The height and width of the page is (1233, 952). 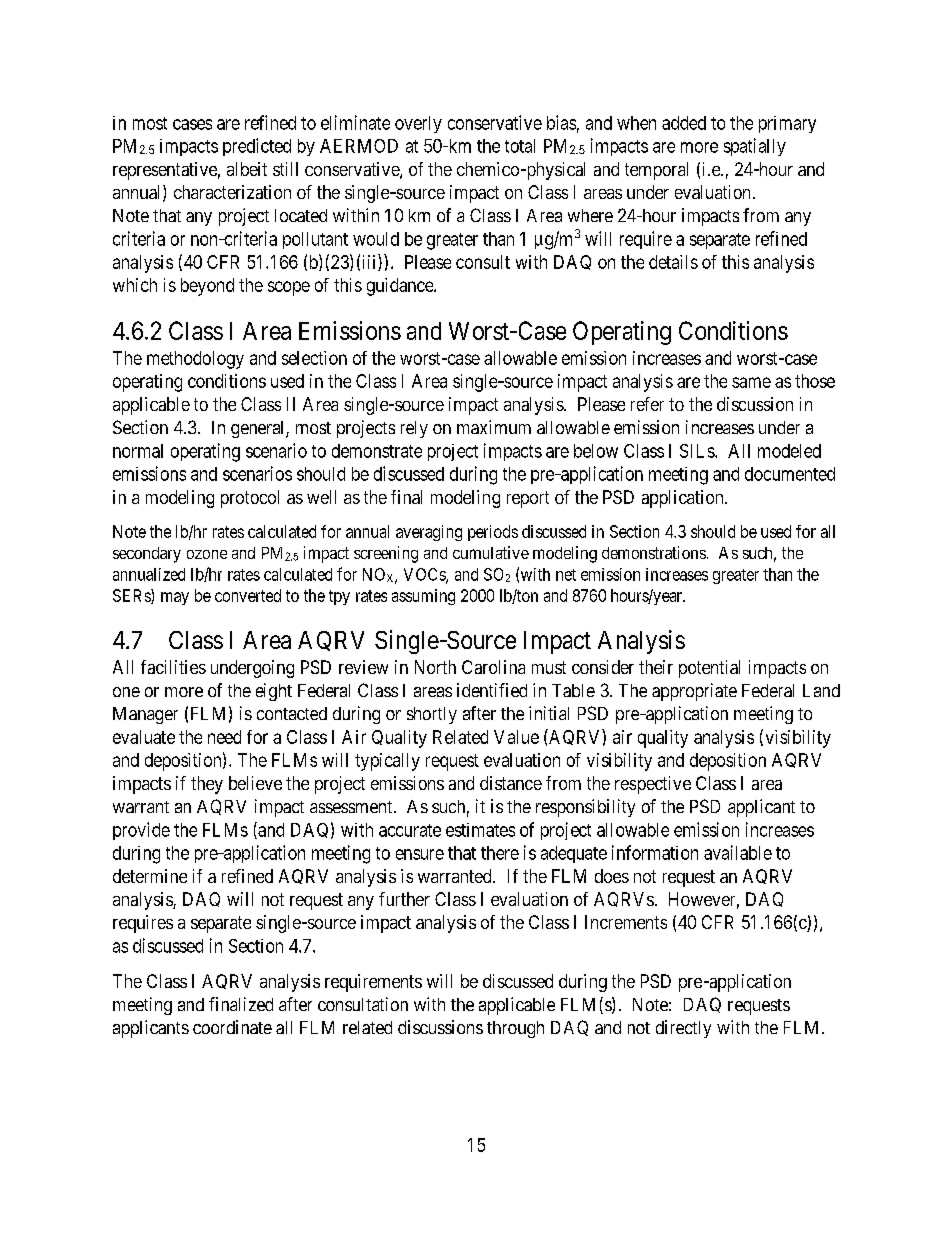 What do you see at coordinates (683, 1029) in the page?
I see `directly` at bounding box center [683, 1029].
